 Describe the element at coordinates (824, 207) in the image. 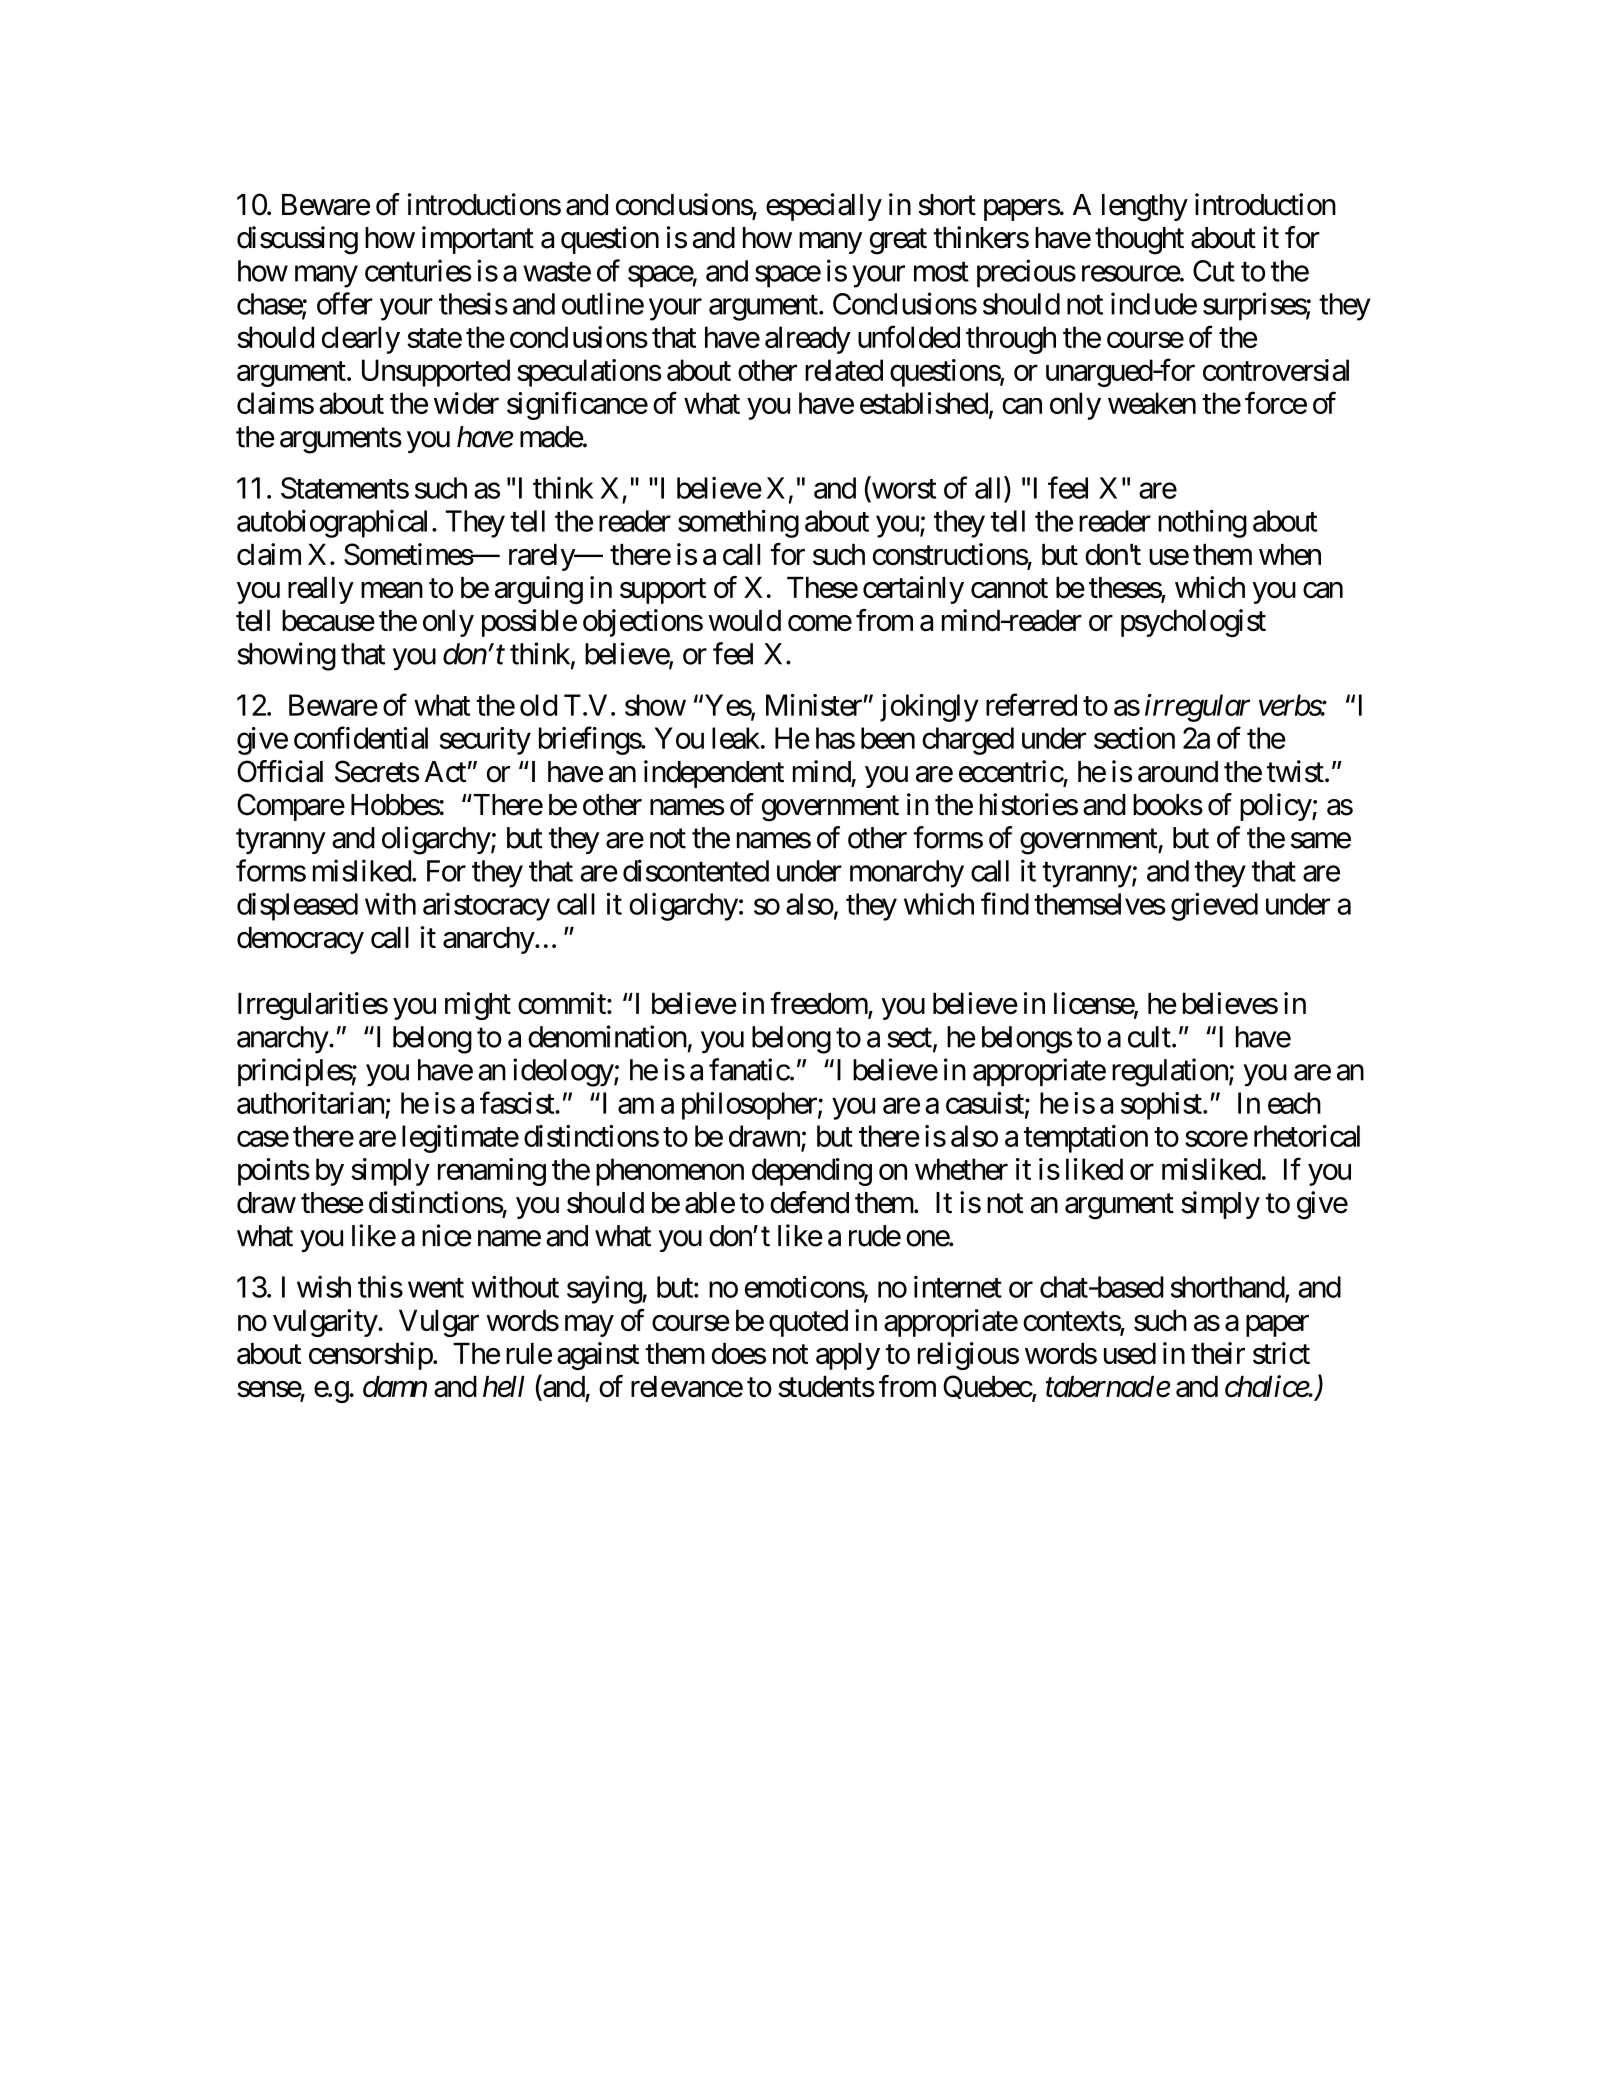

I see `especially` at that location.
